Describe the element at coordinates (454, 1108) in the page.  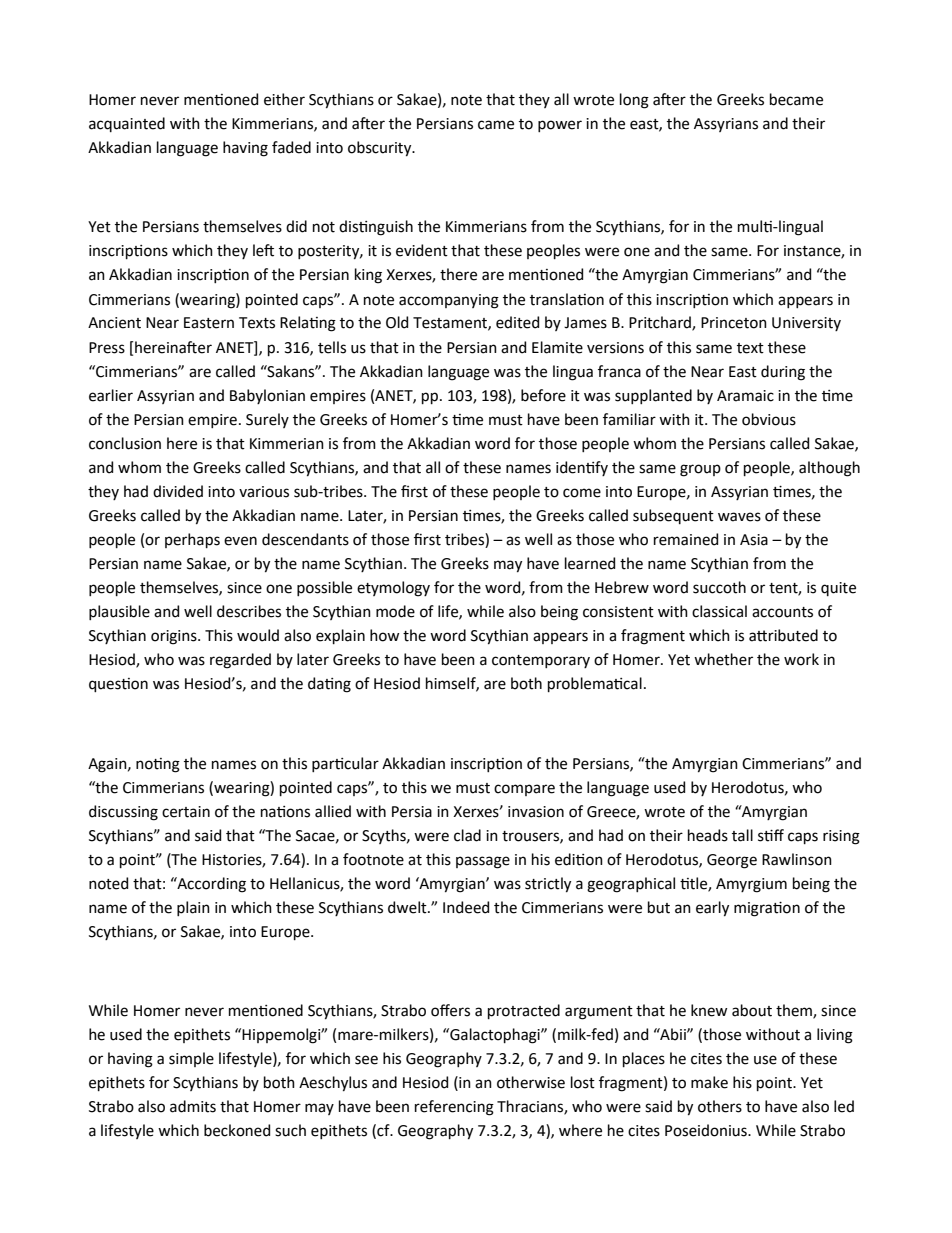
I see `referencing` at that location.
